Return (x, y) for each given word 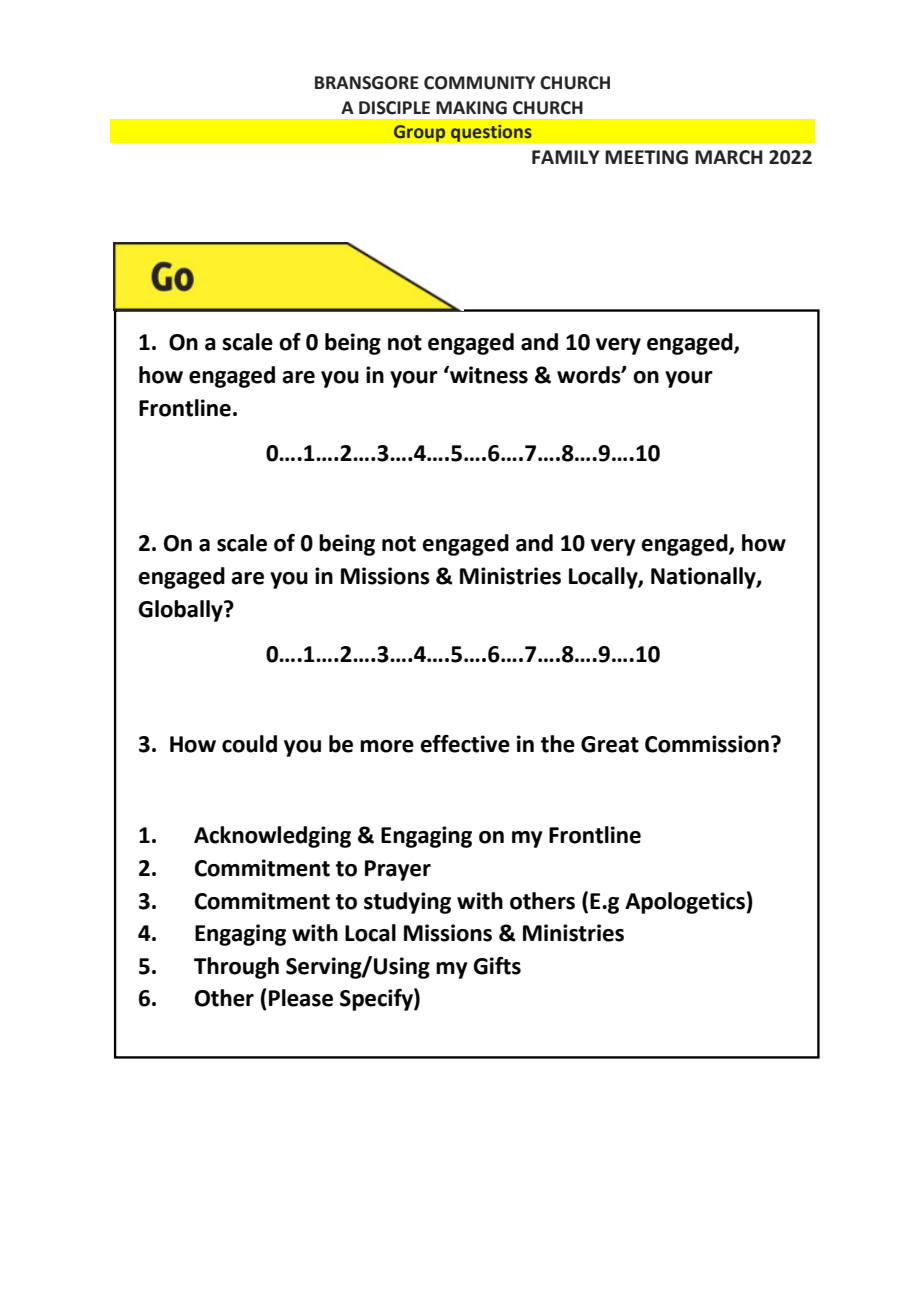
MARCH (729, 157)
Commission (707, 744)
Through (236, 968)
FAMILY (566, 157)
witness (488, 375)
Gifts (497, 966)
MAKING (471, 108)
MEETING (646, 157)
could (249, 744)
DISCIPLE (394, 108)
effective (465, 744)
